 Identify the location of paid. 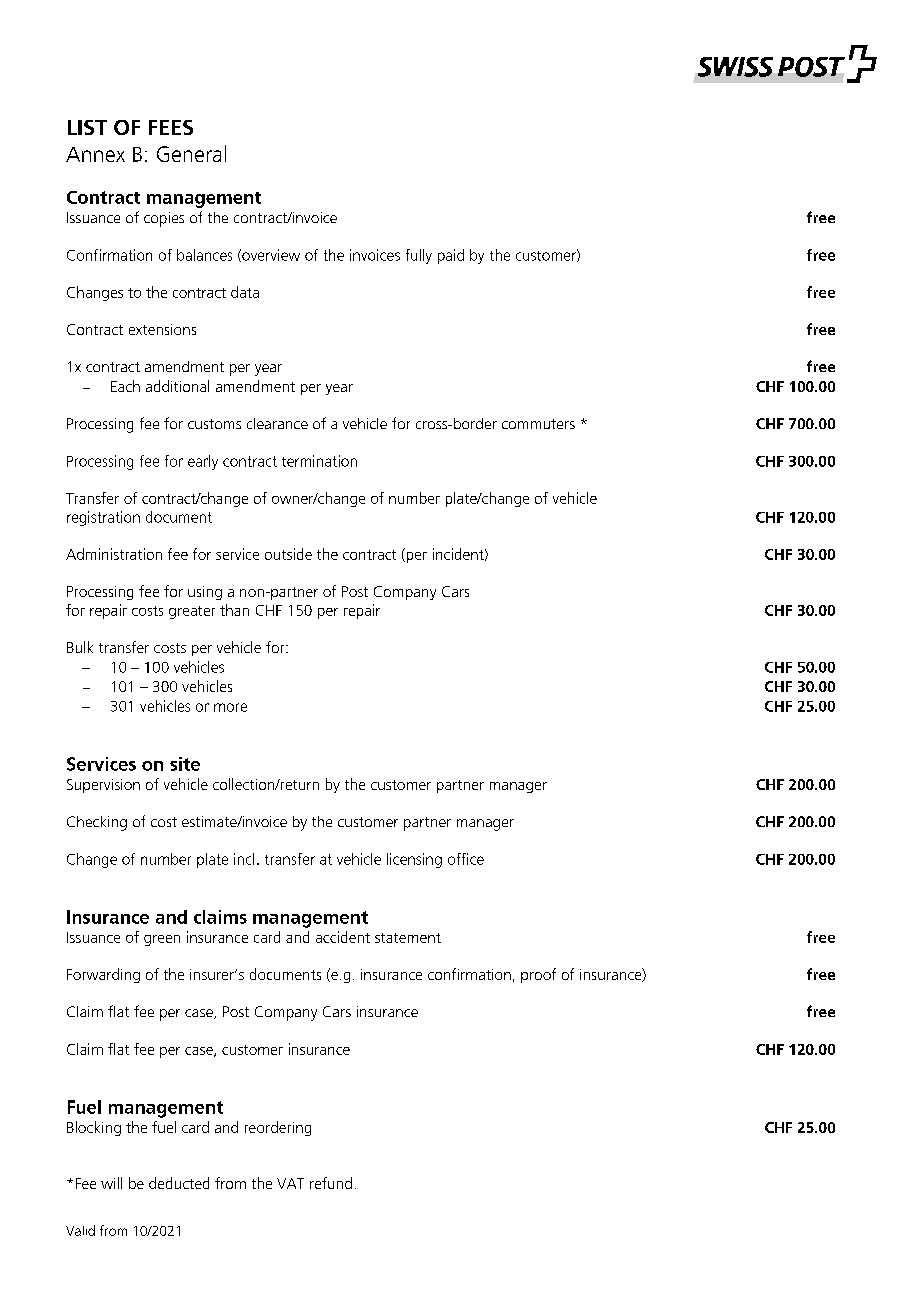
(451, 256).
